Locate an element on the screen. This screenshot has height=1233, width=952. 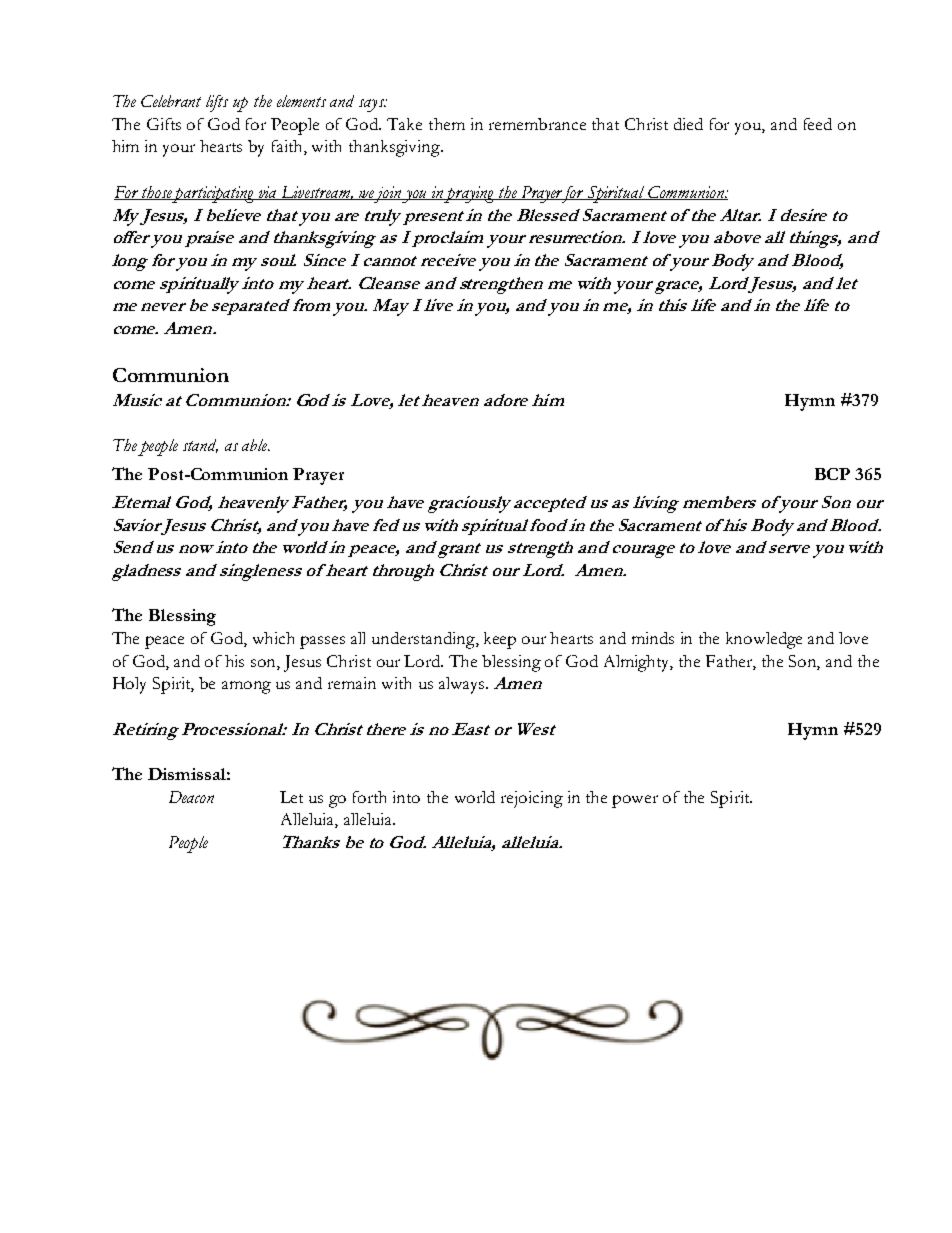
which is located at coordinates (273, 638).
